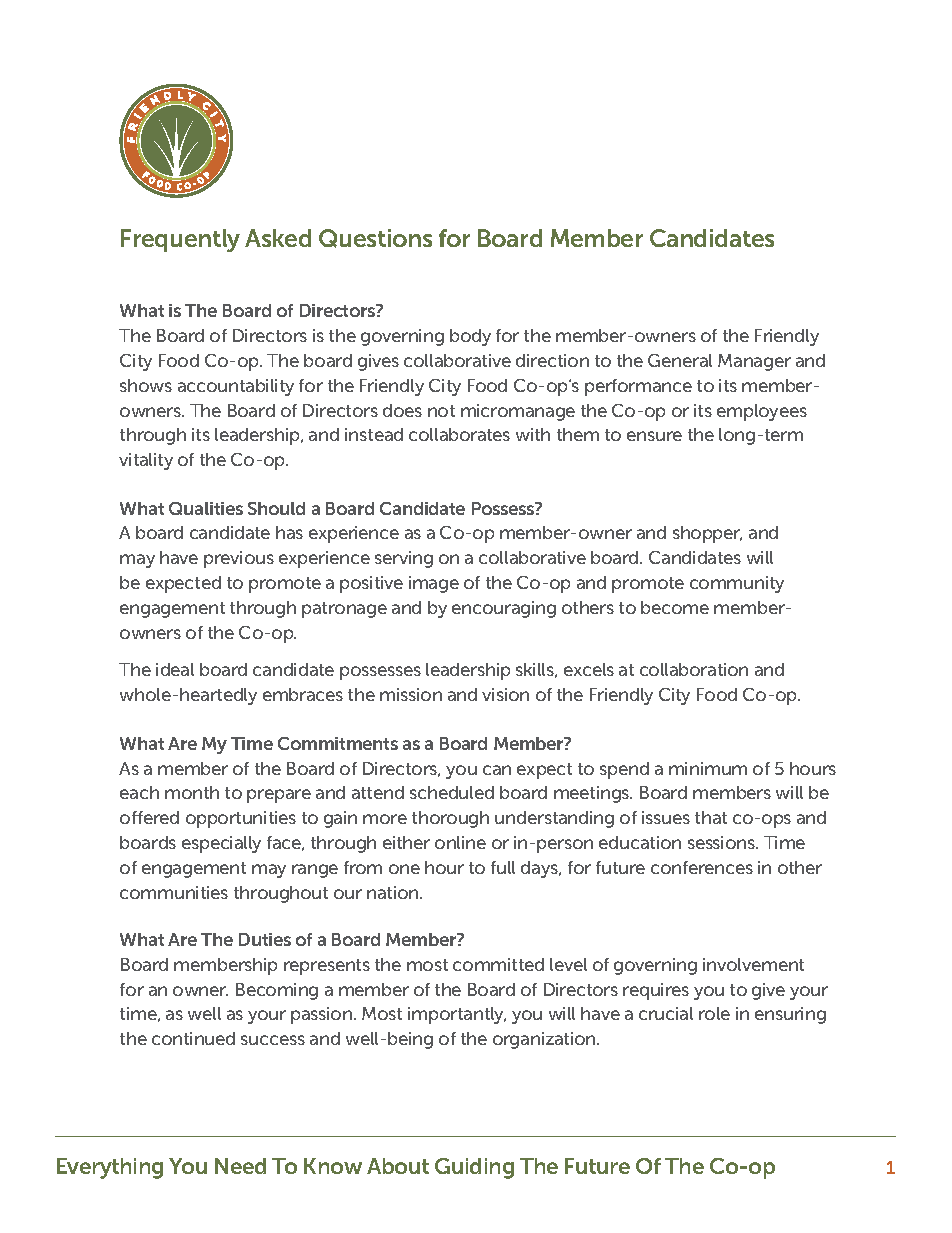 The width and height of the screenshot is (952, 1233). I want to click on previous, so click(239, 559).
